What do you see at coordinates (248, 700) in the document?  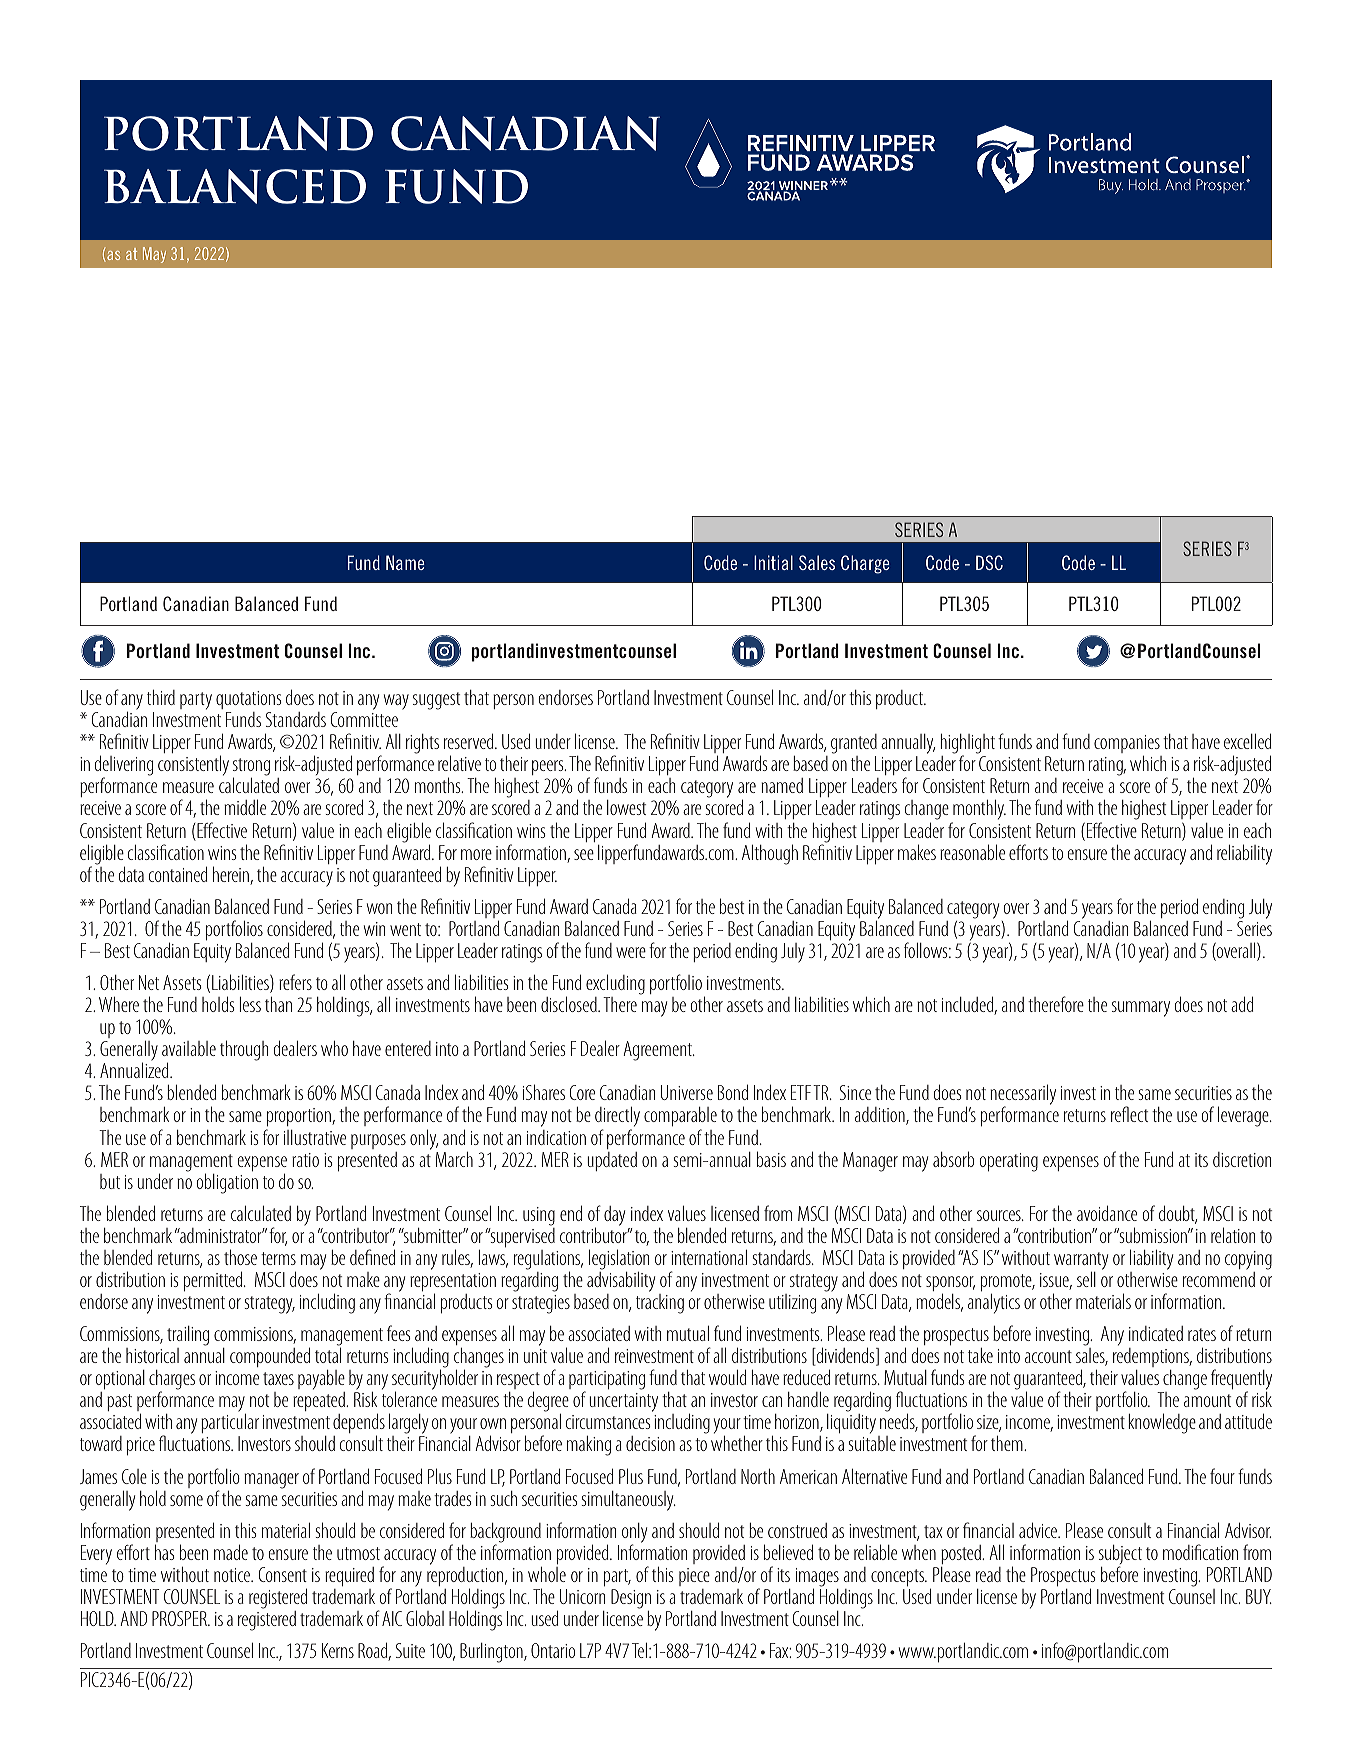 I see `quotations` at bounding box center [248, 700].
